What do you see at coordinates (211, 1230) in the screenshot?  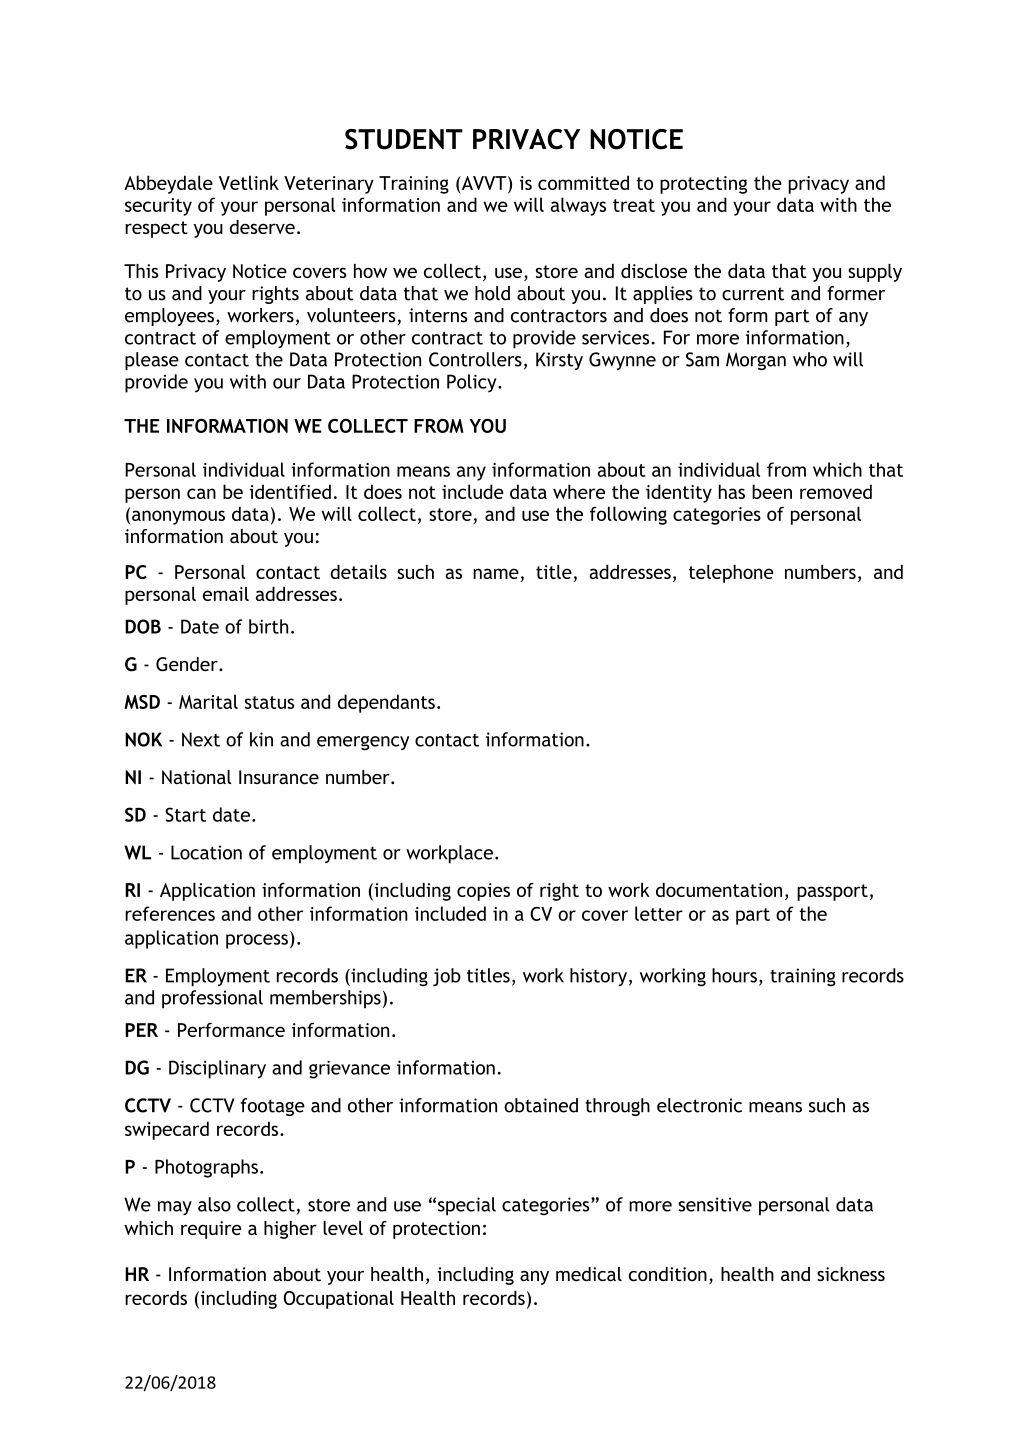 I see `require` at bounding box center [211, 1230].
